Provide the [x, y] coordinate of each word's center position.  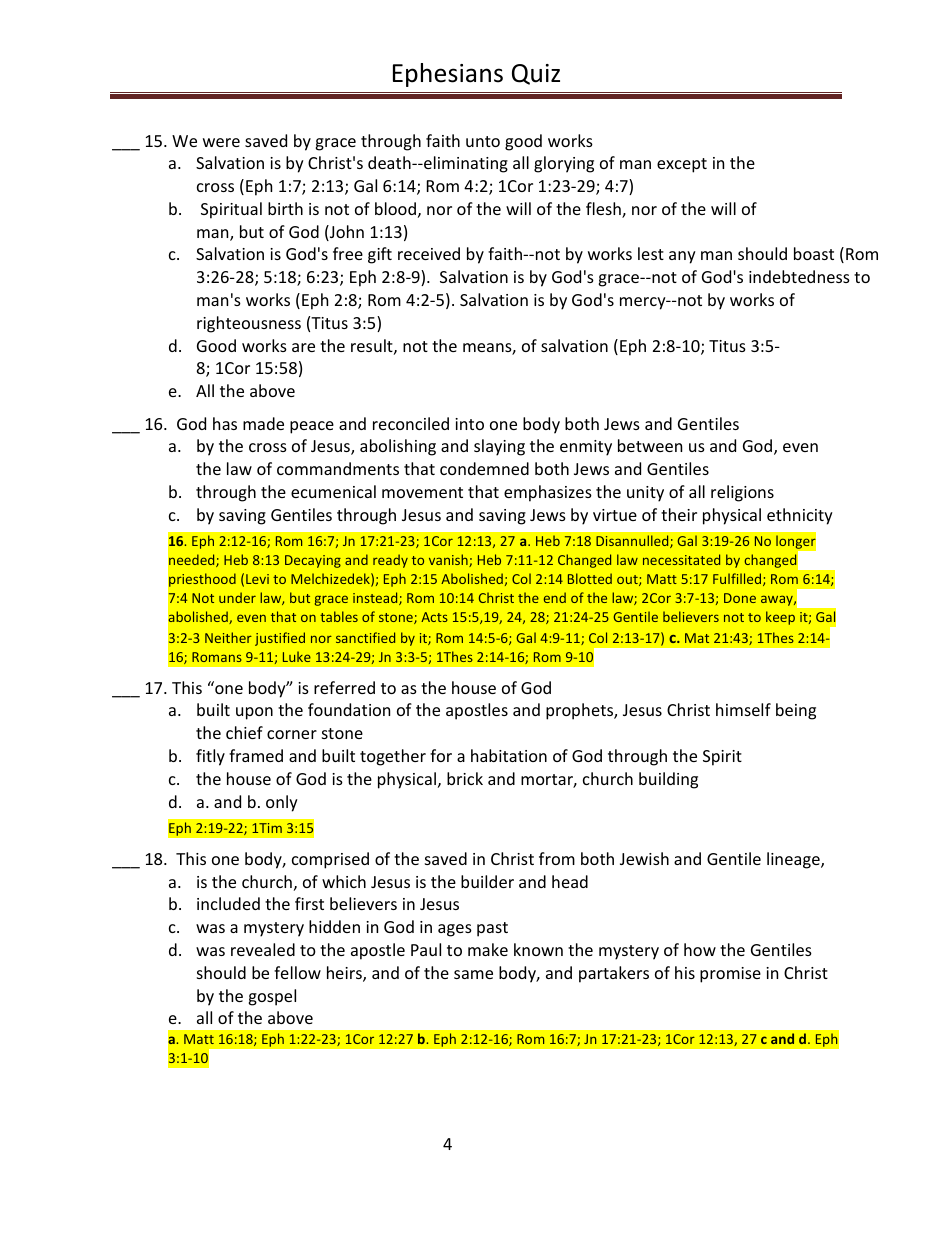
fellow [297, 972]
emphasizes [548, 493]
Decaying [313, 561]
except [682, 165]
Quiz [536, 74]
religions [742, 493]
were [221, 142]
